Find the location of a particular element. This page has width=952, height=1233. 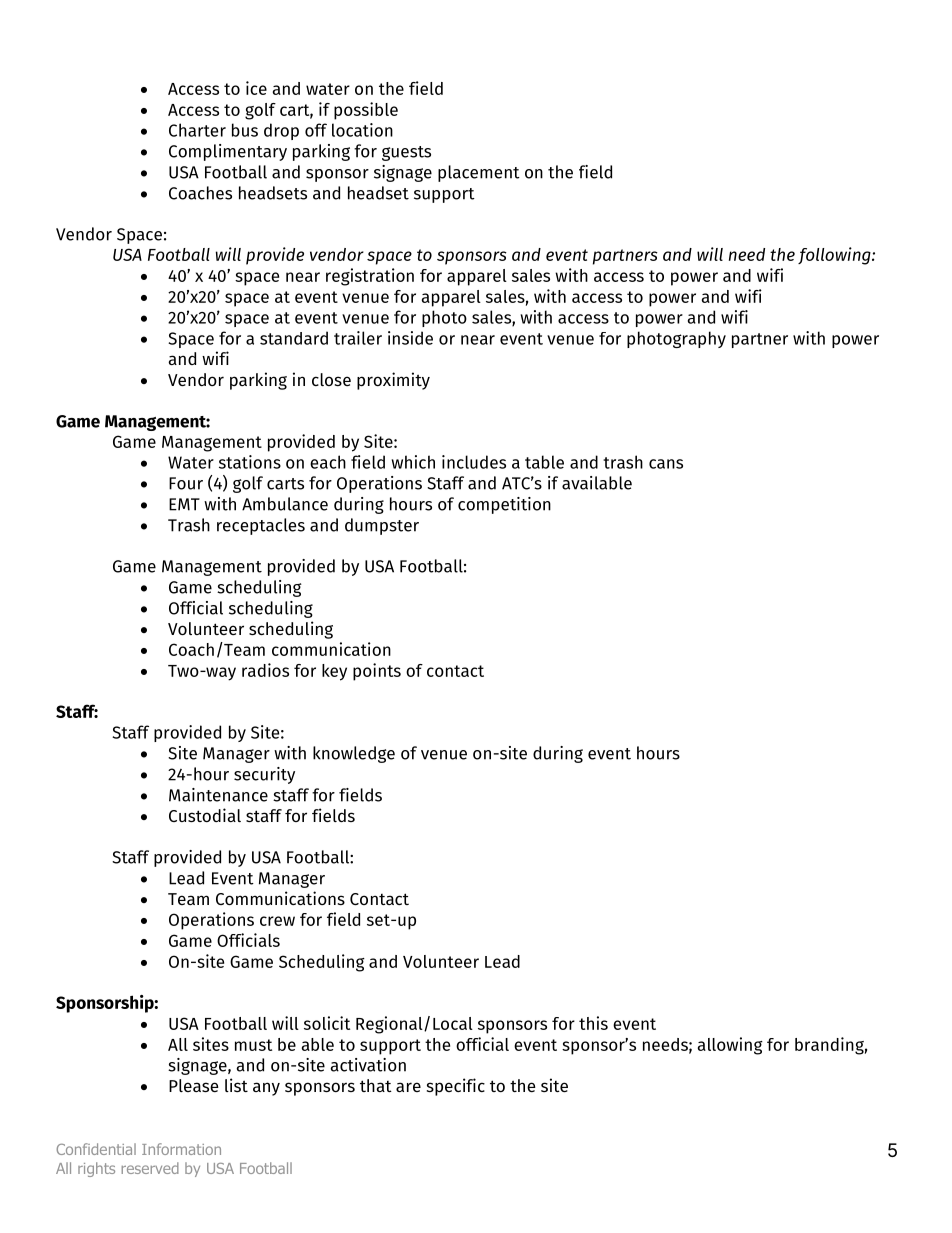

includes is located at coordinates (474, 462).
